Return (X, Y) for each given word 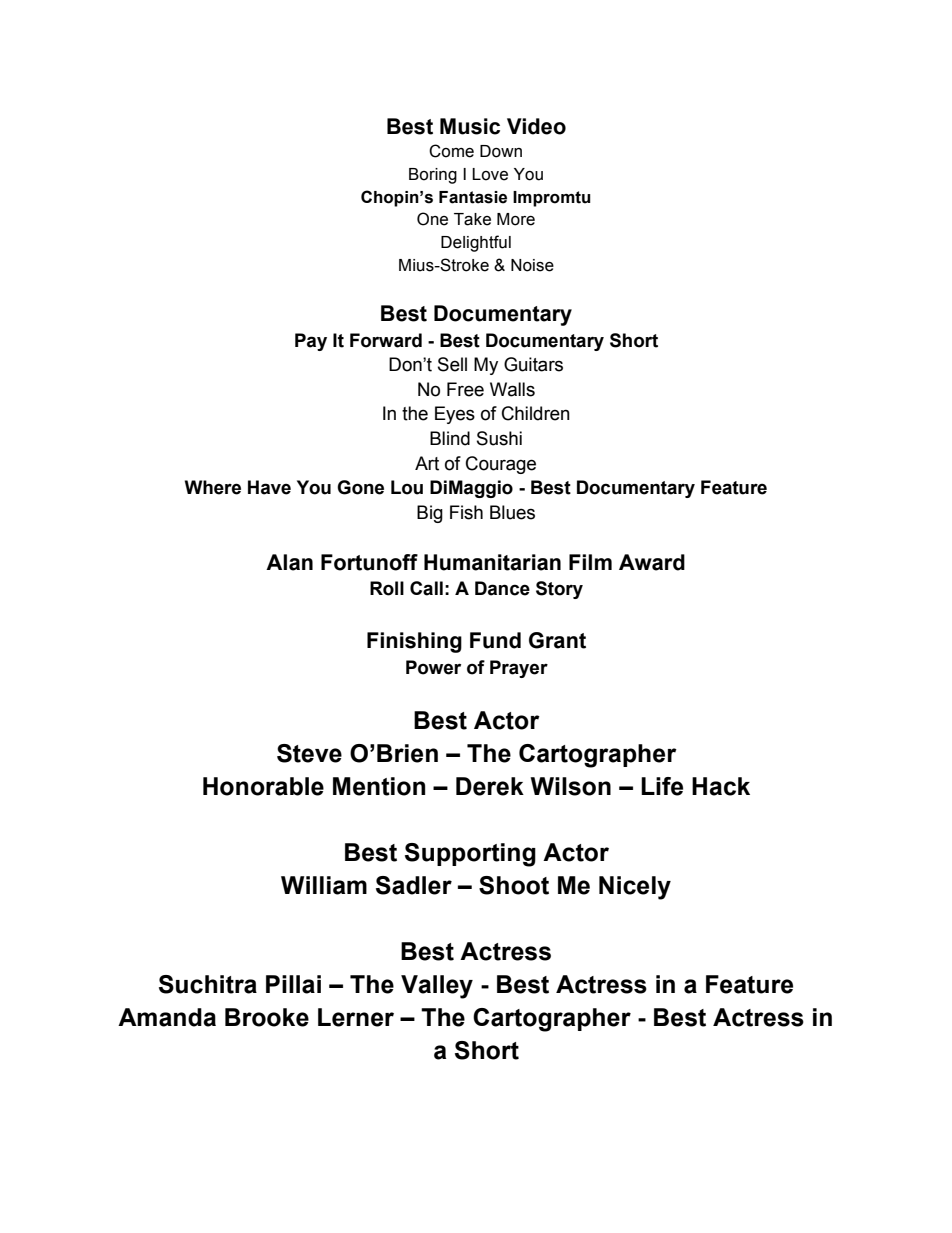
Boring (433, 176)
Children (536, 413)
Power (433, 667)
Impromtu (552, 199)
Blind (450, 438)
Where (213, 487)
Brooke (267, 1017)
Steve (309, 753)
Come (451, 151)
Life (662, 786)
